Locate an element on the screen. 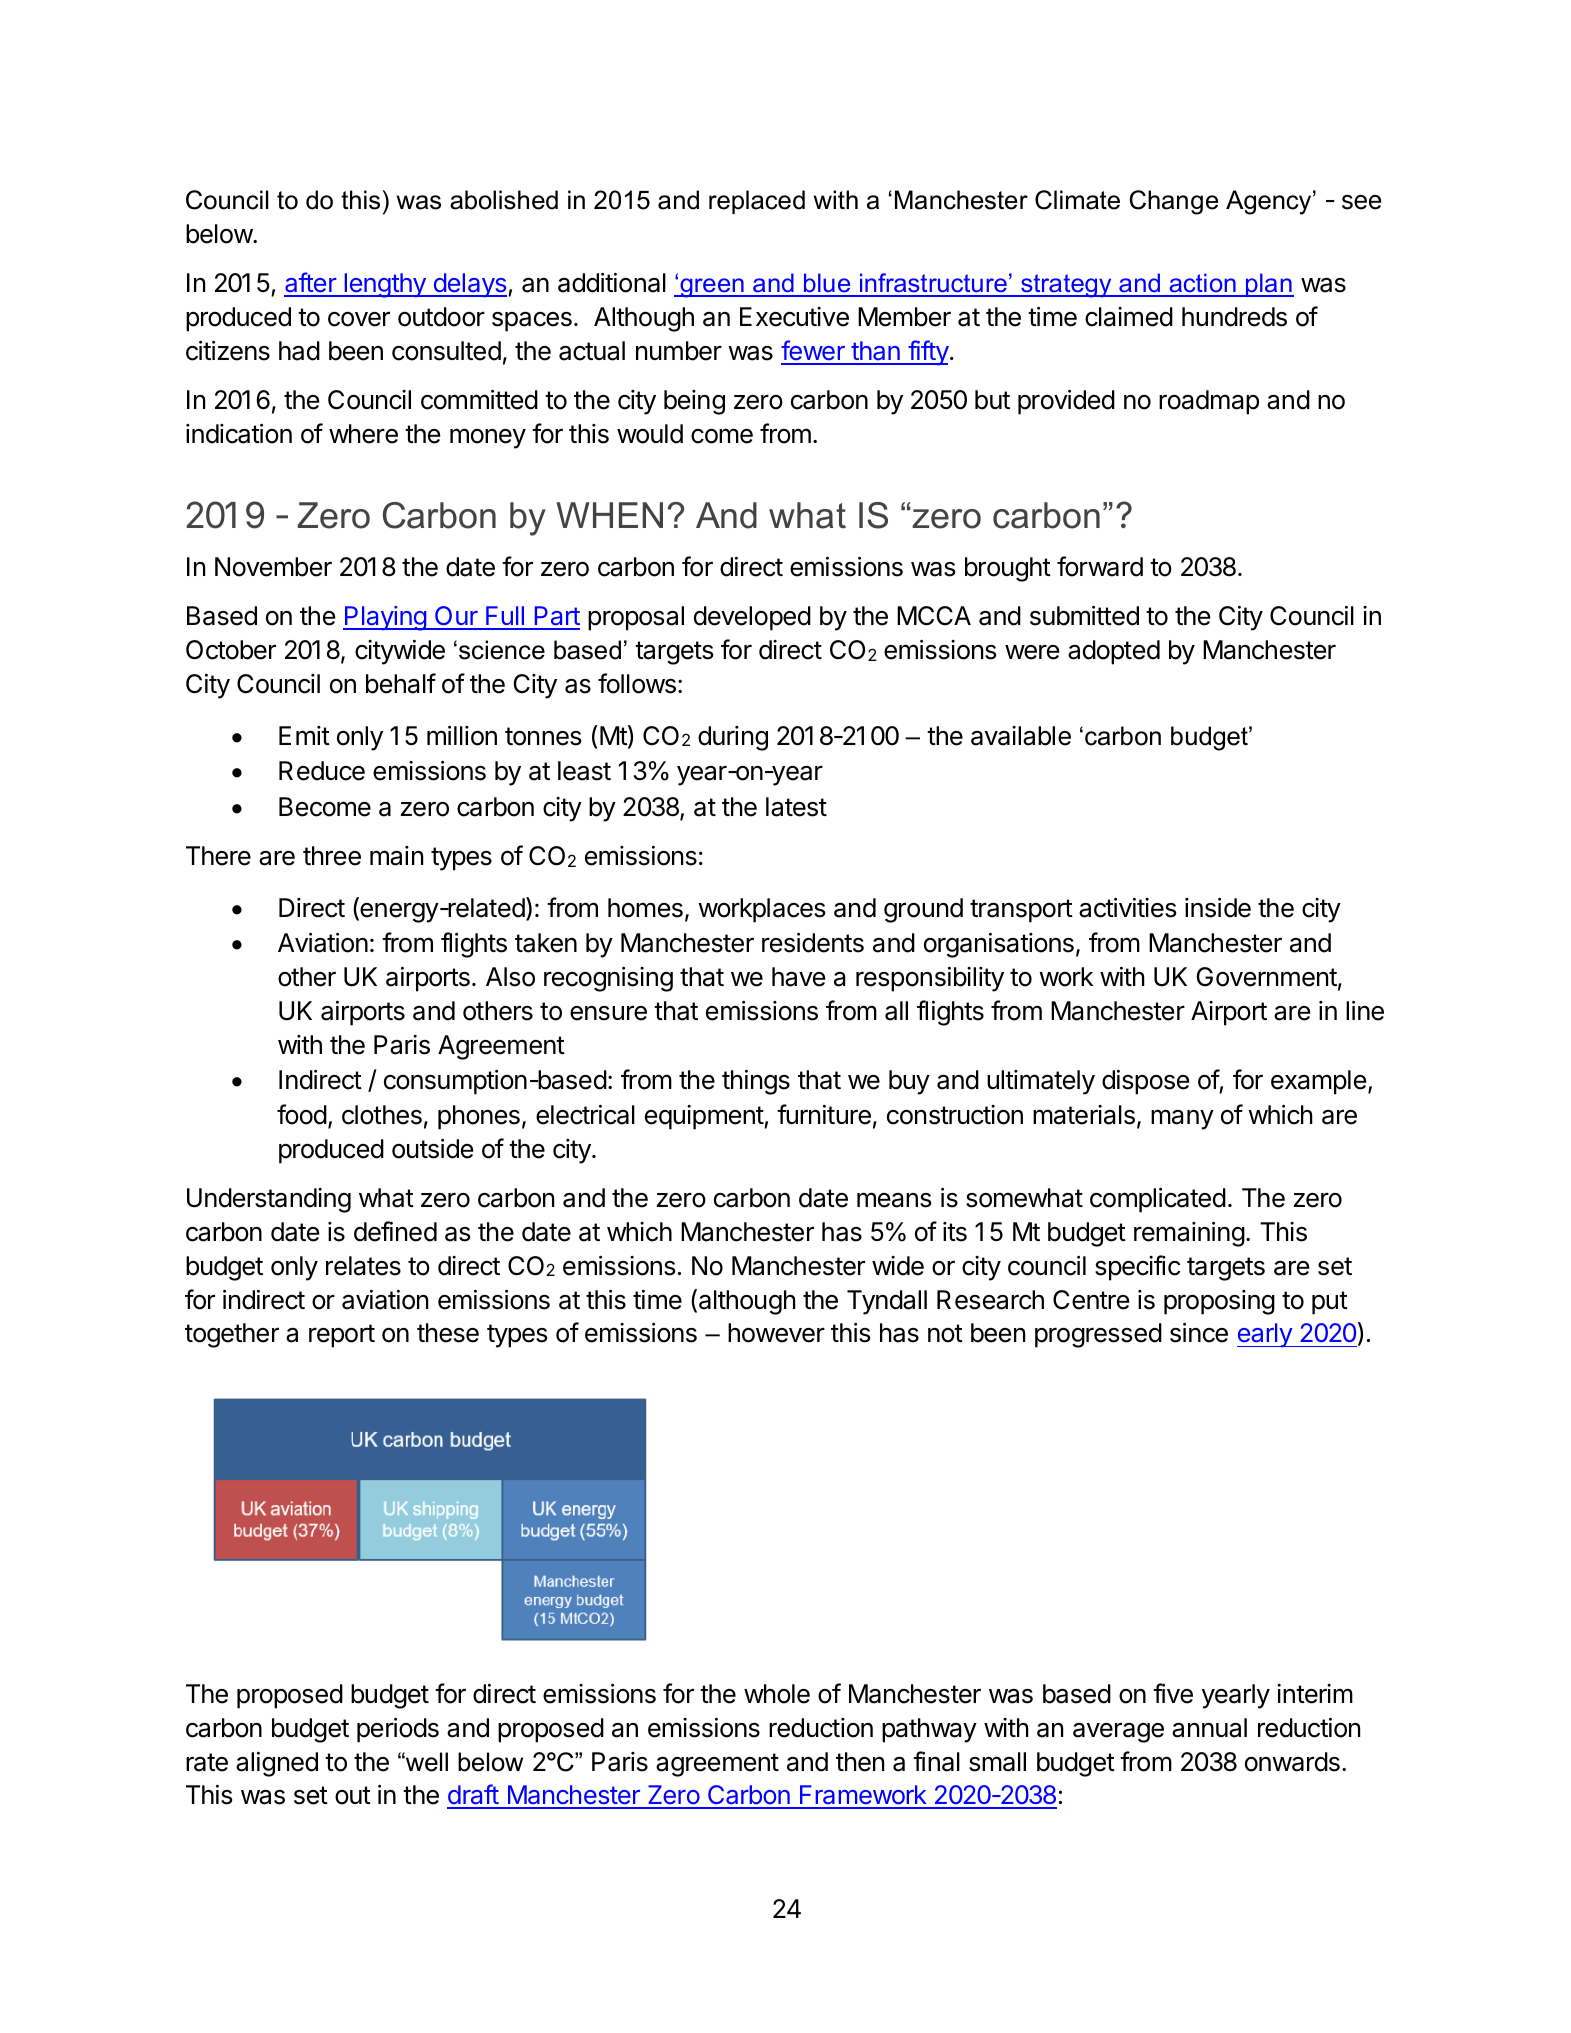  Government is located at coordinates (1266, 977).
